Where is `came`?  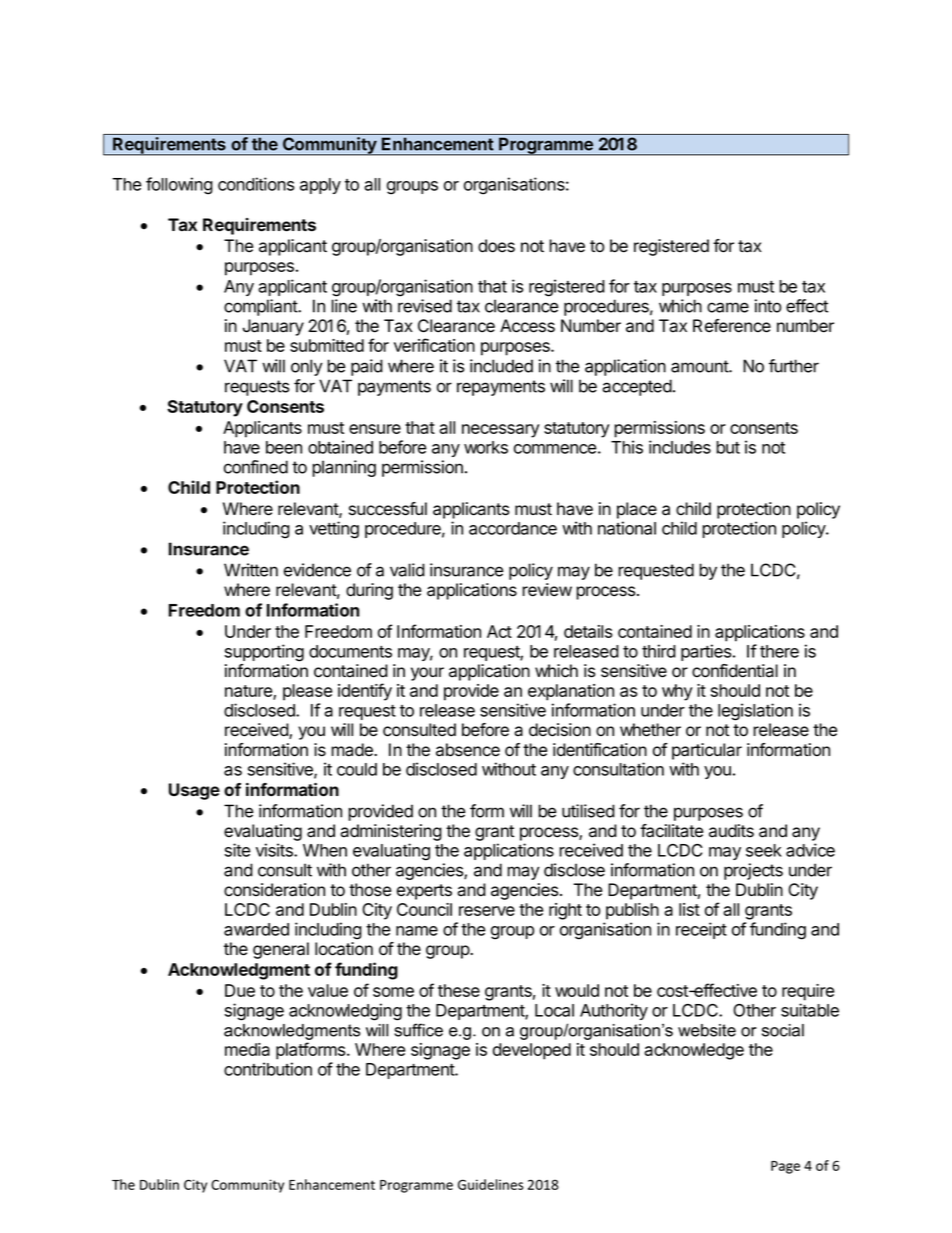 came is located at coordinates (728, 307).
